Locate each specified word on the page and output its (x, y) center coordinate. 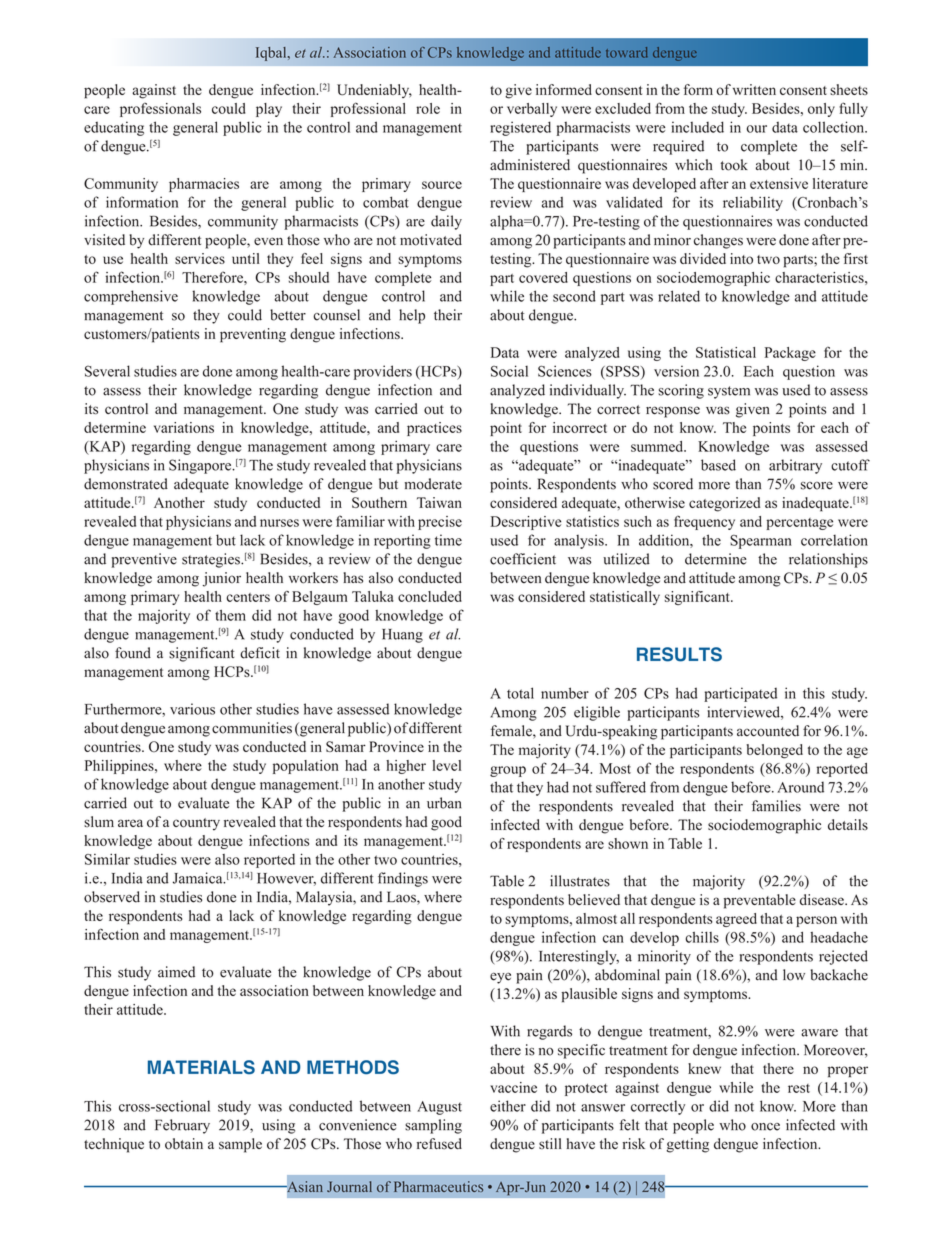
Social (509, 371)
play (269, 110)
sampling (433, 1126)
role (428, 108)
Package (790, 354)
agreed (736, 920)
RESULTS (679, 654)
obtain (184, 1144)
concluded (430, 596)
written (754, 89)
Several (107, 371)
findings (403, 879)
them (230, 615)
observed (112, 897)
